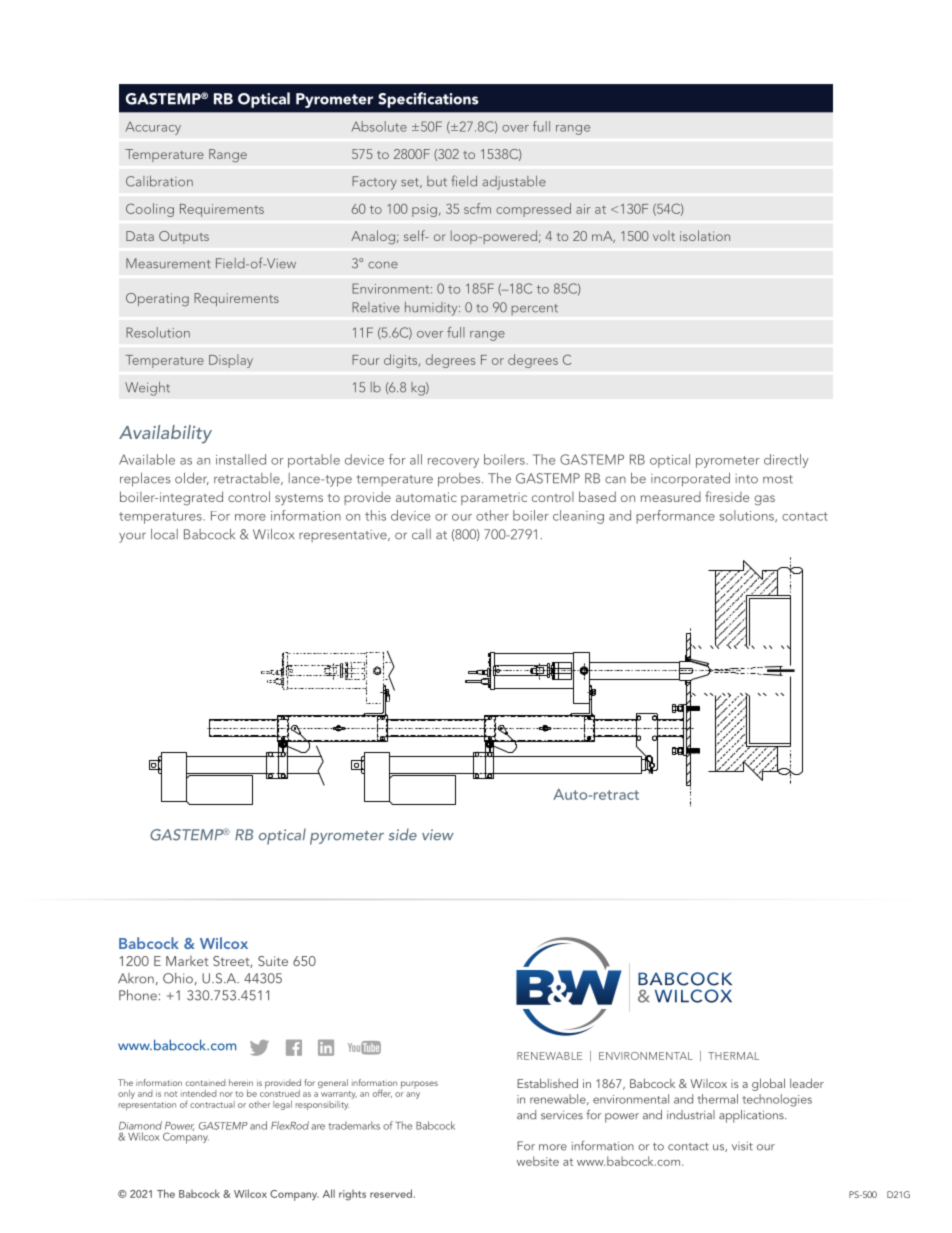 The width and height of the document is (952, 1233). What do you see at coordinates (231, 361) in the document?
I see `Display` at bounding box center [231, 361].
